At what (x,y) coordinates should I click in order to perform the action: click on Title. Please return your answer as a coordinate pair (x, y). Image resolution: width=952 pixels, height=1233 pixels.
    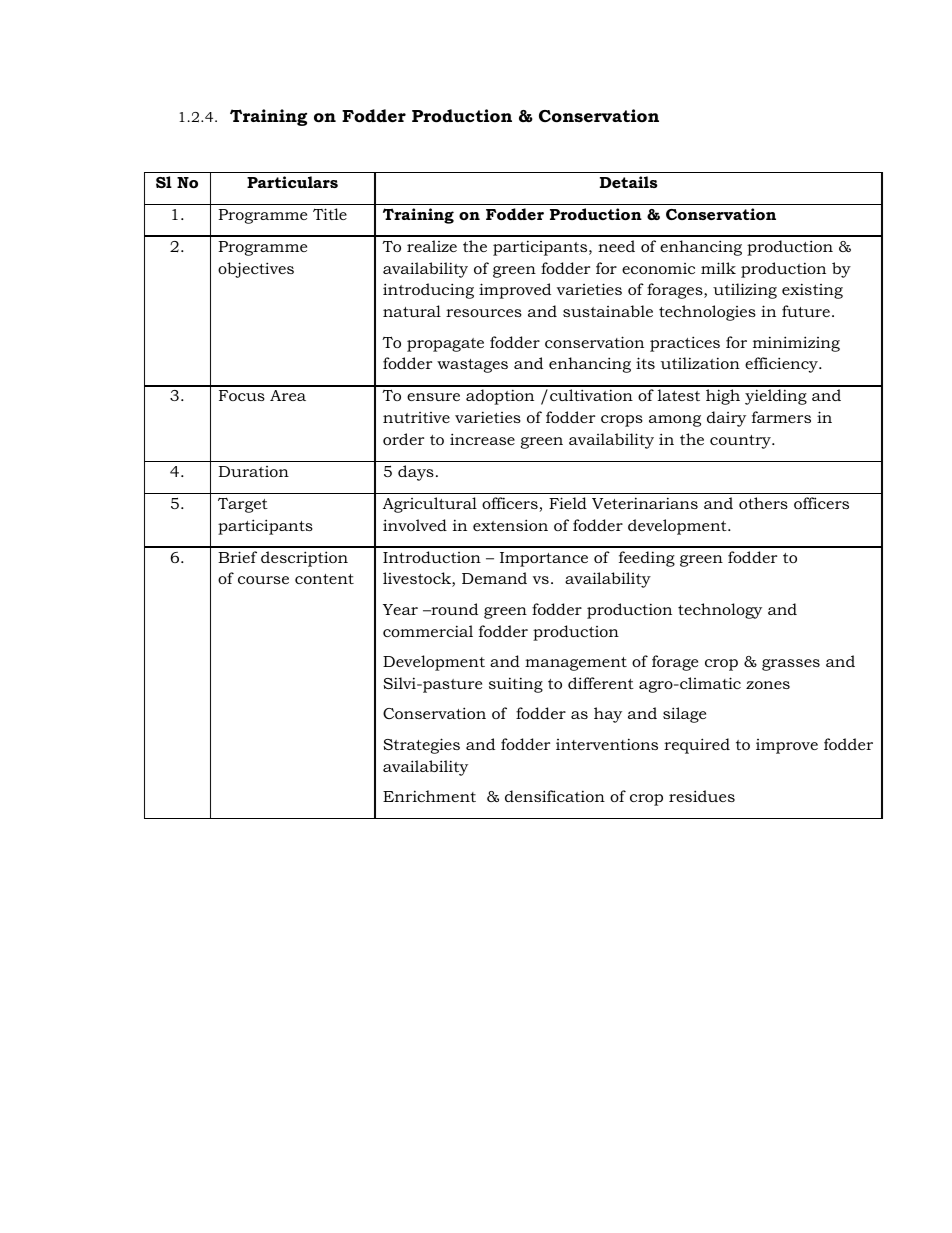
    Looking at the image, I should click on (330, 214).
